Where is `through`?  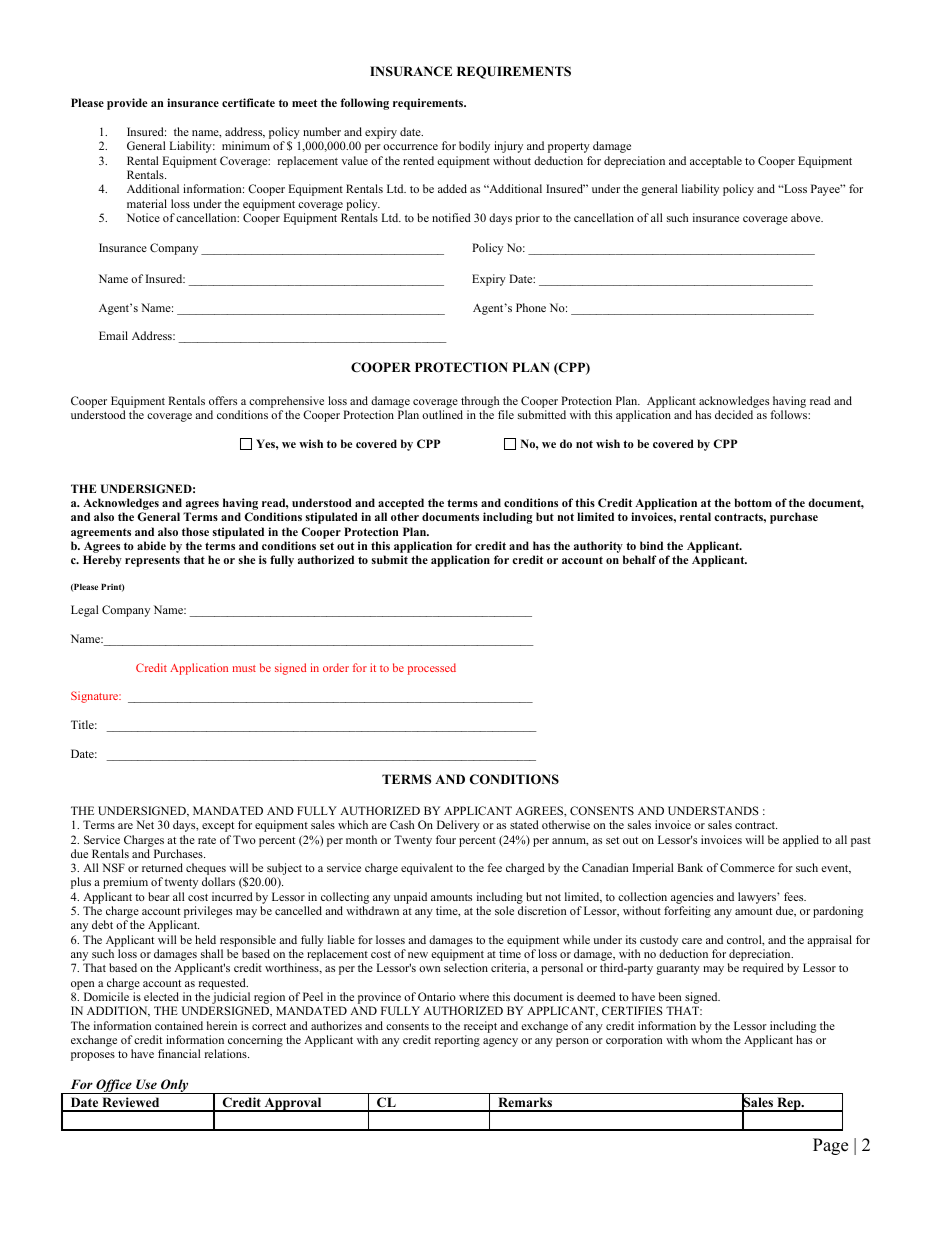
through is located at coordinates (481, 403).
